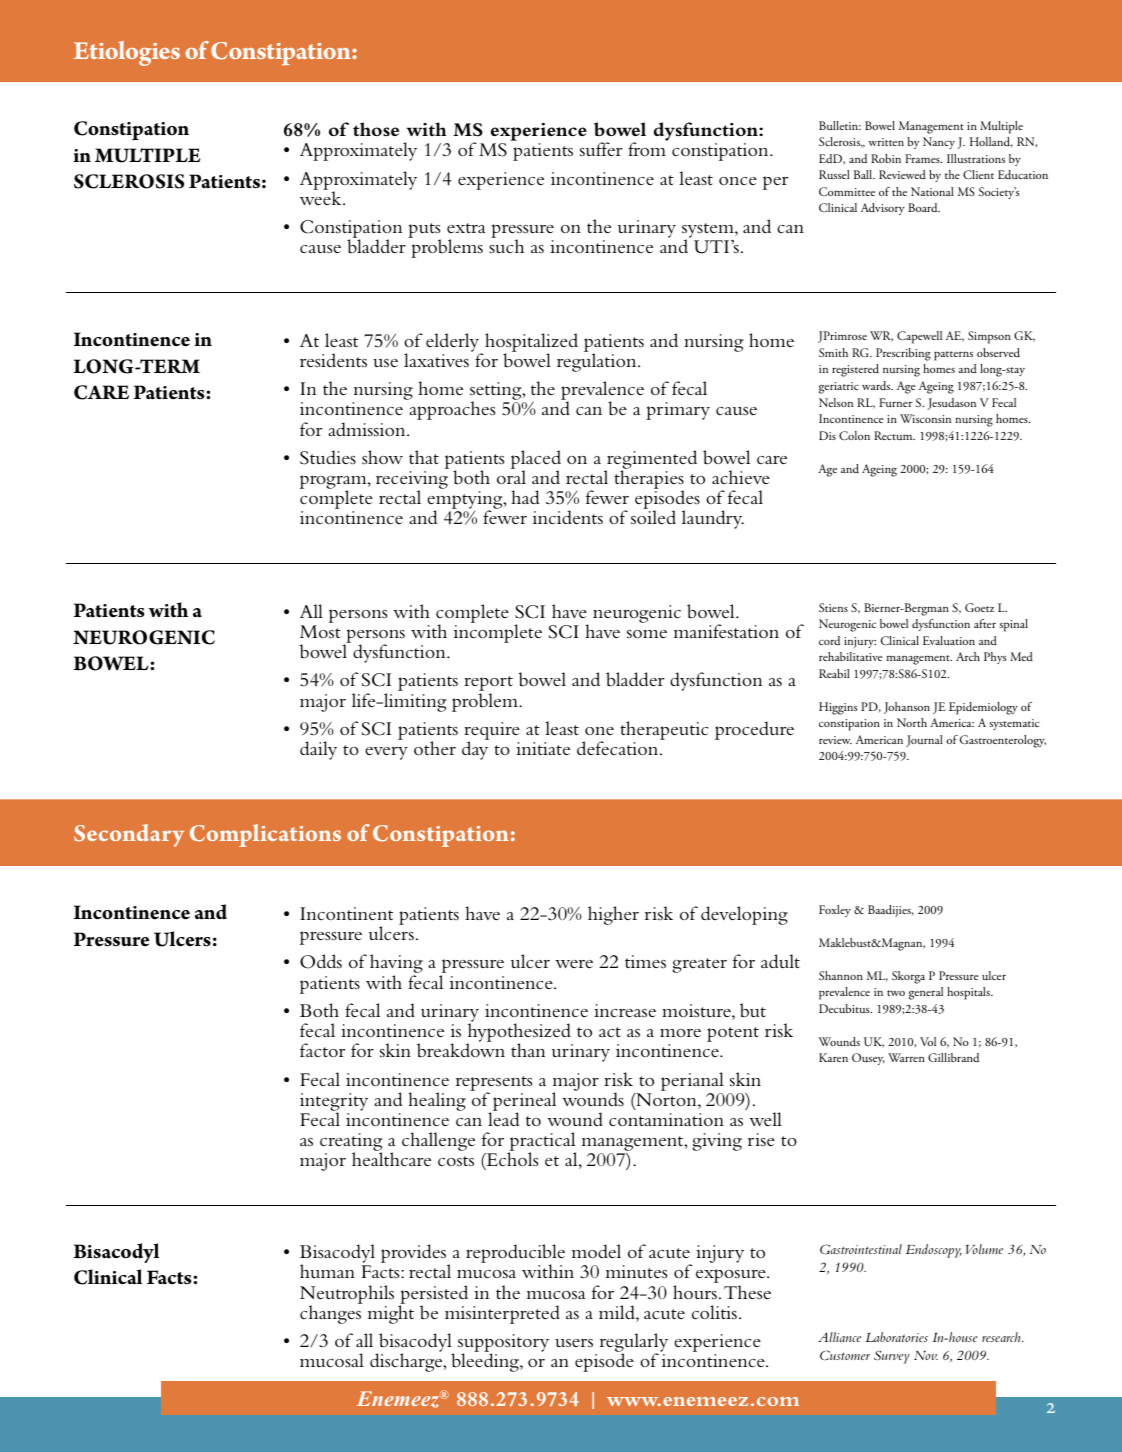 The width and height of the screenshot is (1122, 1452). Describe the element at coordinates (126, 53) in the screenshot. I see `Etiologies` at that location.
